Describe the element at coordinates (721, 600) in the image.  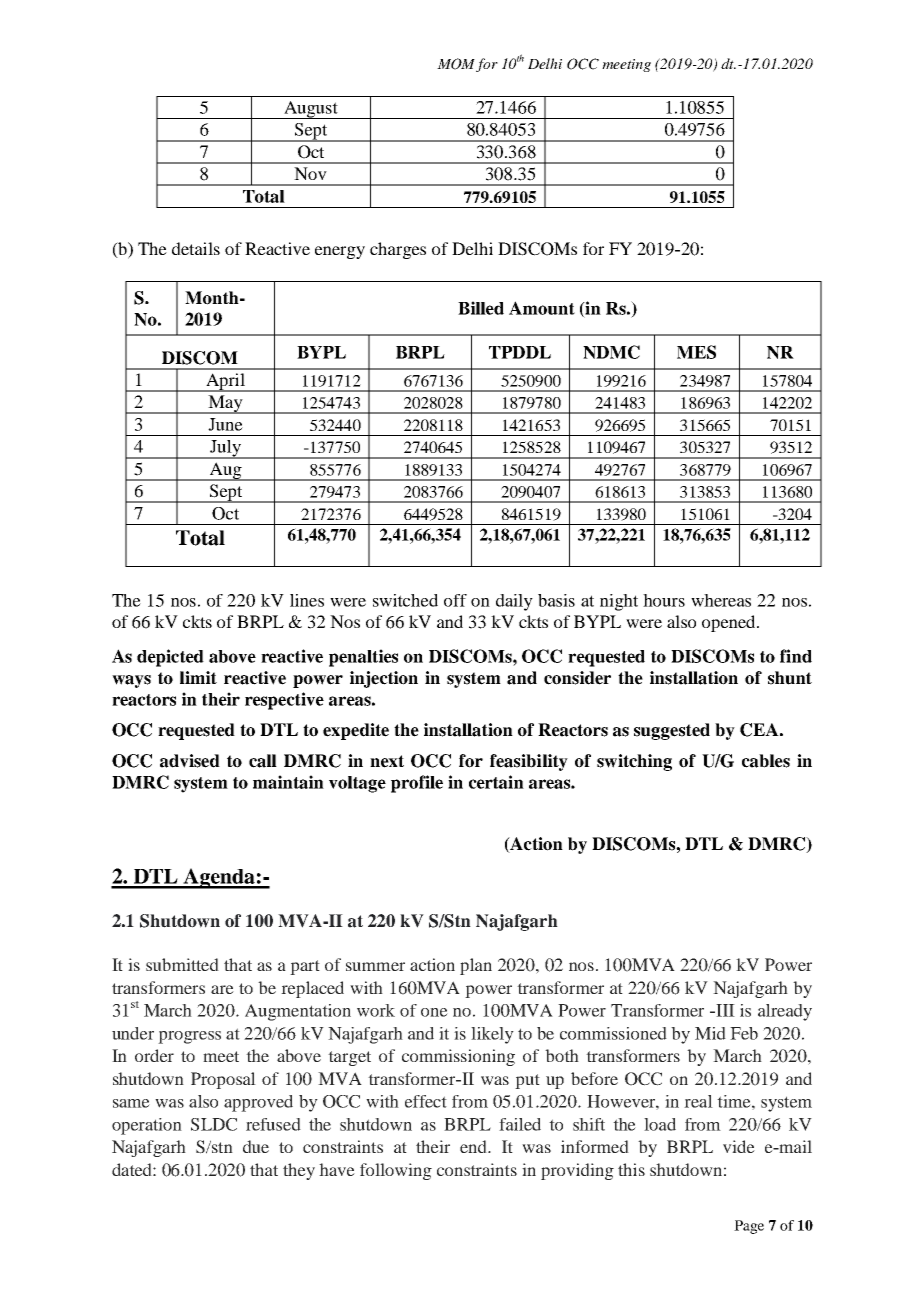
I see `whereas` at that location.
